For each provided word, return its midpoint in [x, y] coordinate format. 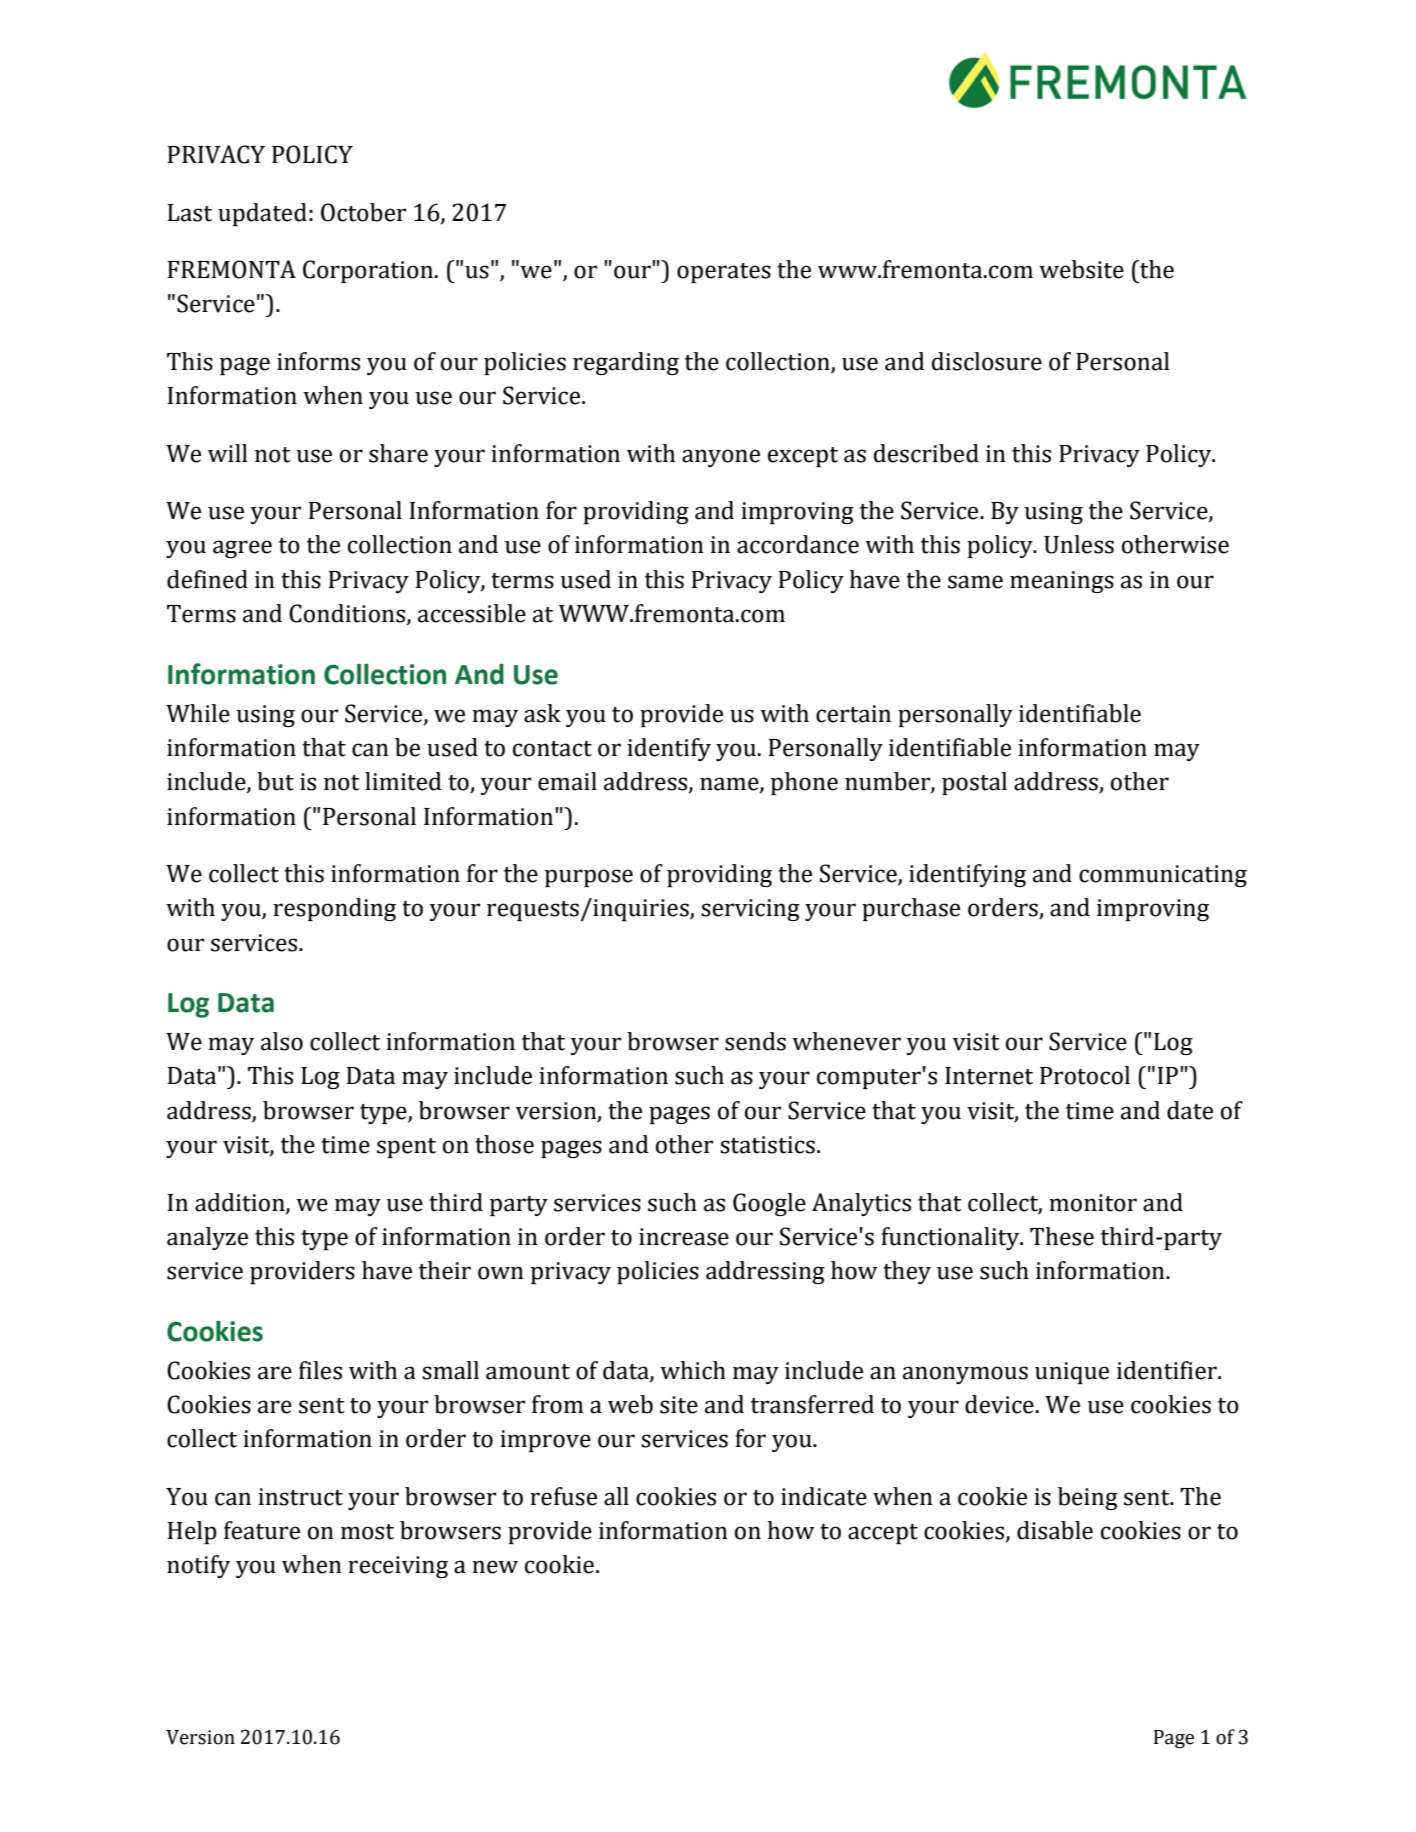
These [1062, 1236]
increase [684, 1237]
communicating [1163, 876]
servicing [750, 910]
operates [724, 273]
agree [242, 549]
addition [241, 1203]
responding [334, 909]
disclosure [987, 361]
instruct [300, 1497]
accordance [798, 544]
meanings [1062, 582]
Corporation [369, 271]
